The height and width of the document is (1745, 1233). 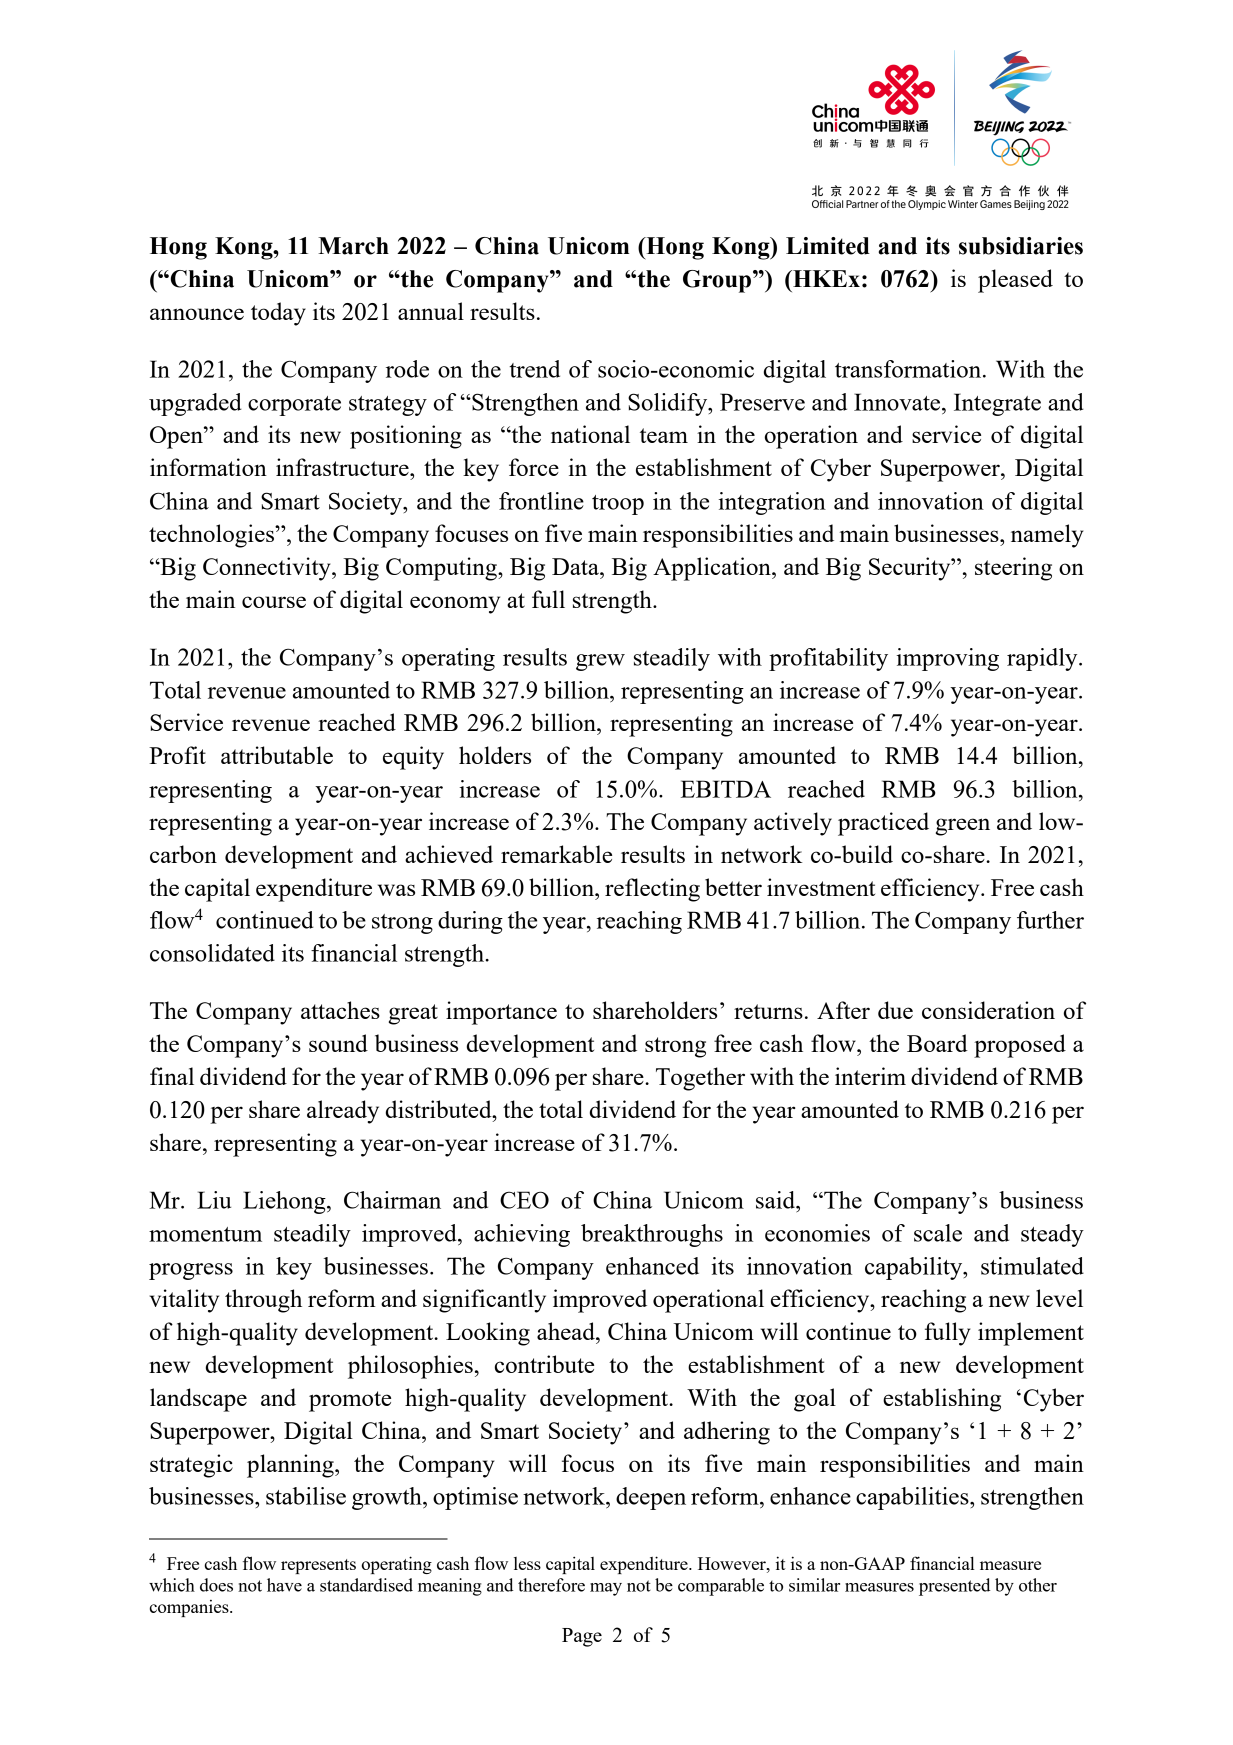 What do you see at coordinates (717, 281) in the document?
I see `Group` at bounding box center [717, 281].
